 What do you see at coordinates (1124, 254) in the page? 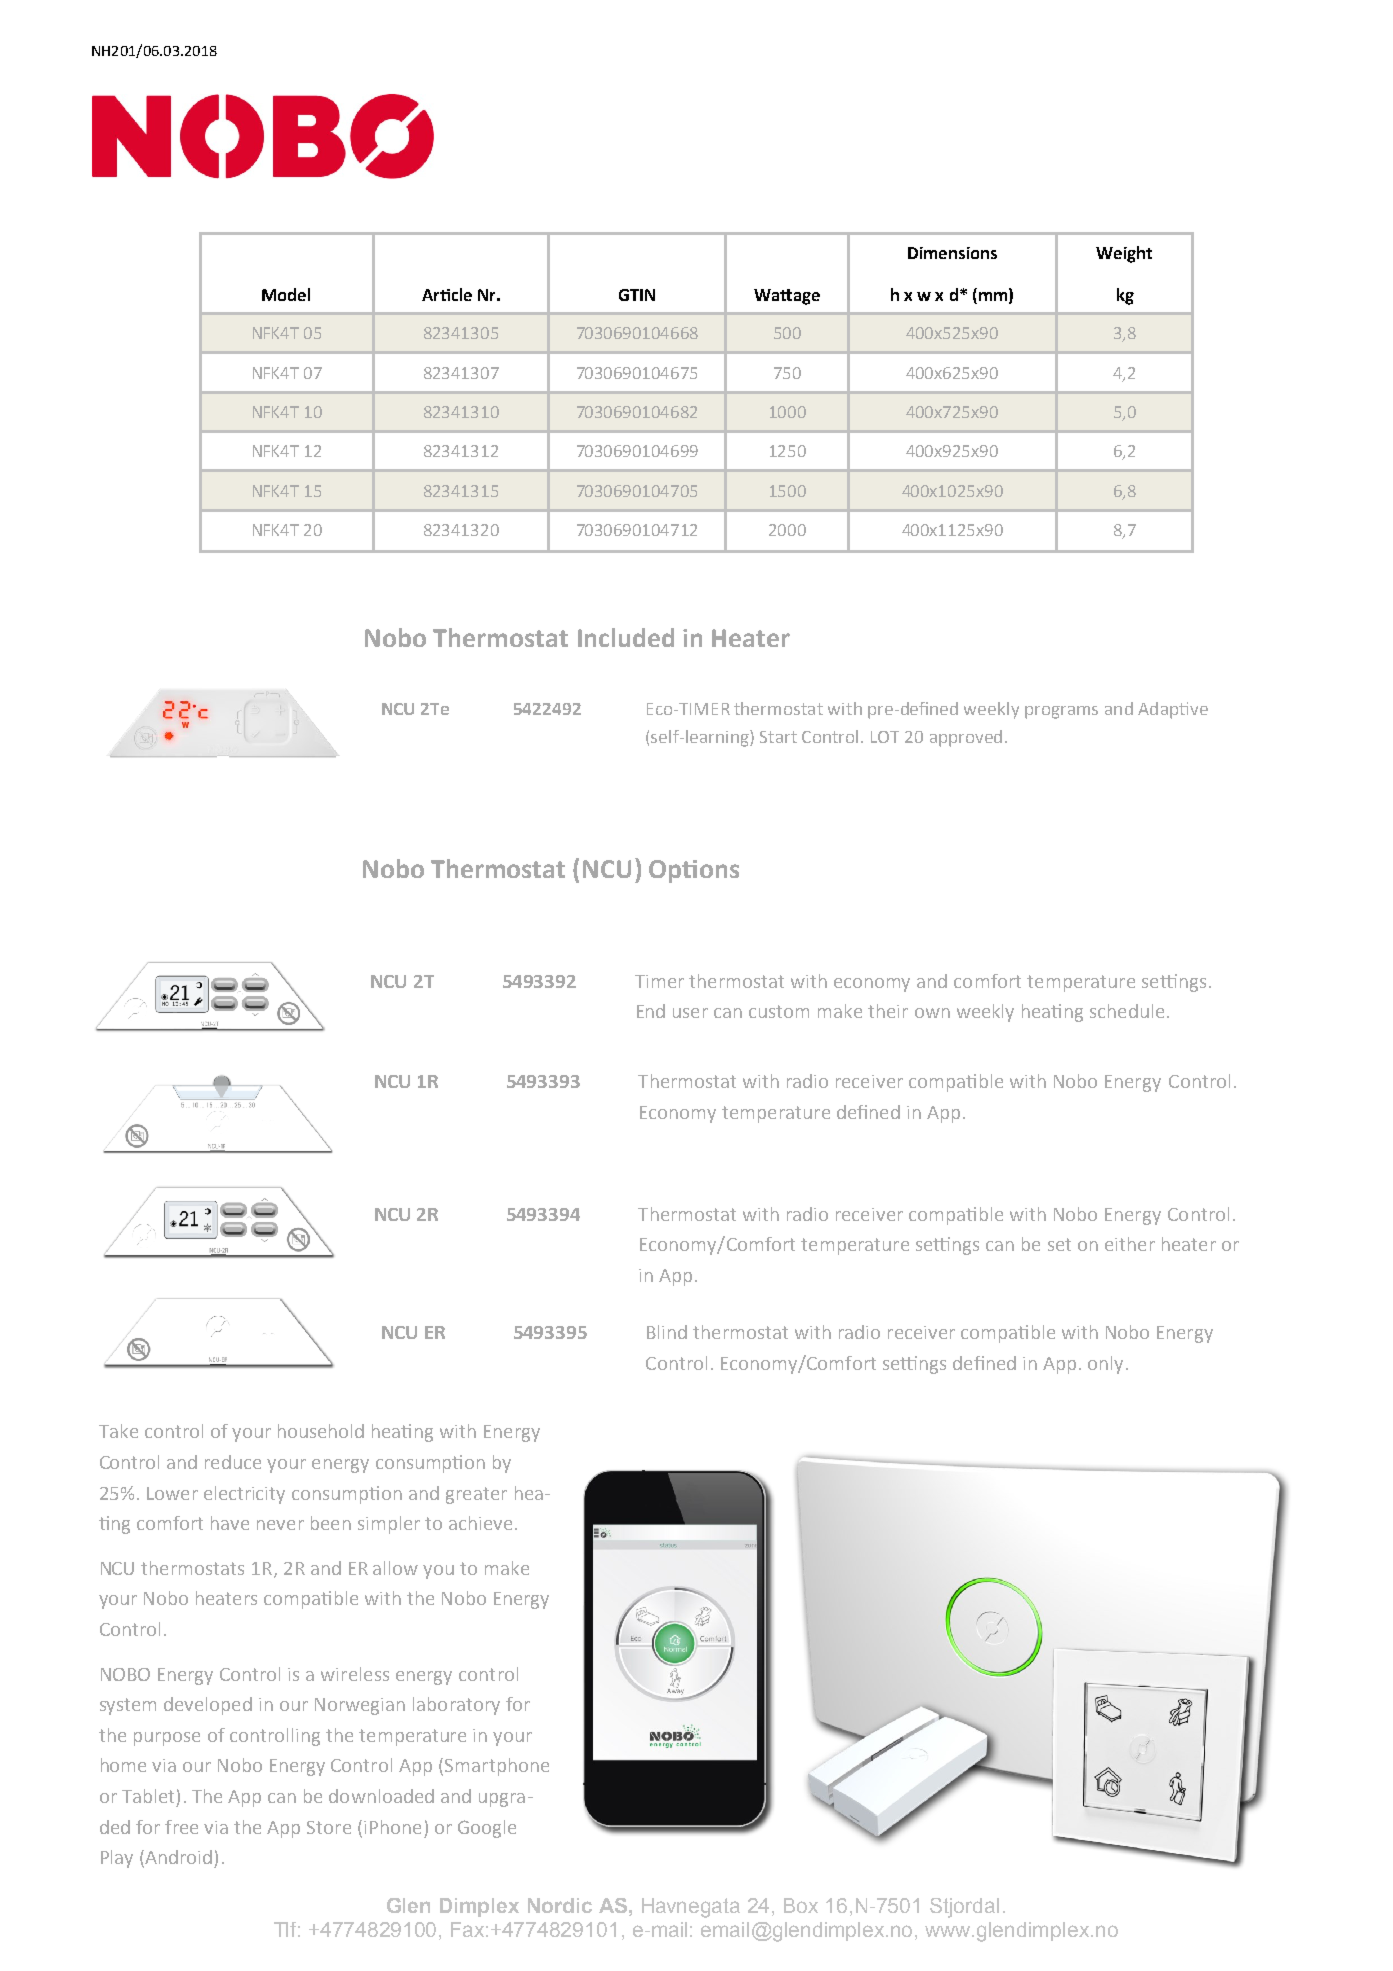
I see `Weight` at bounding box center [1124, 254].
